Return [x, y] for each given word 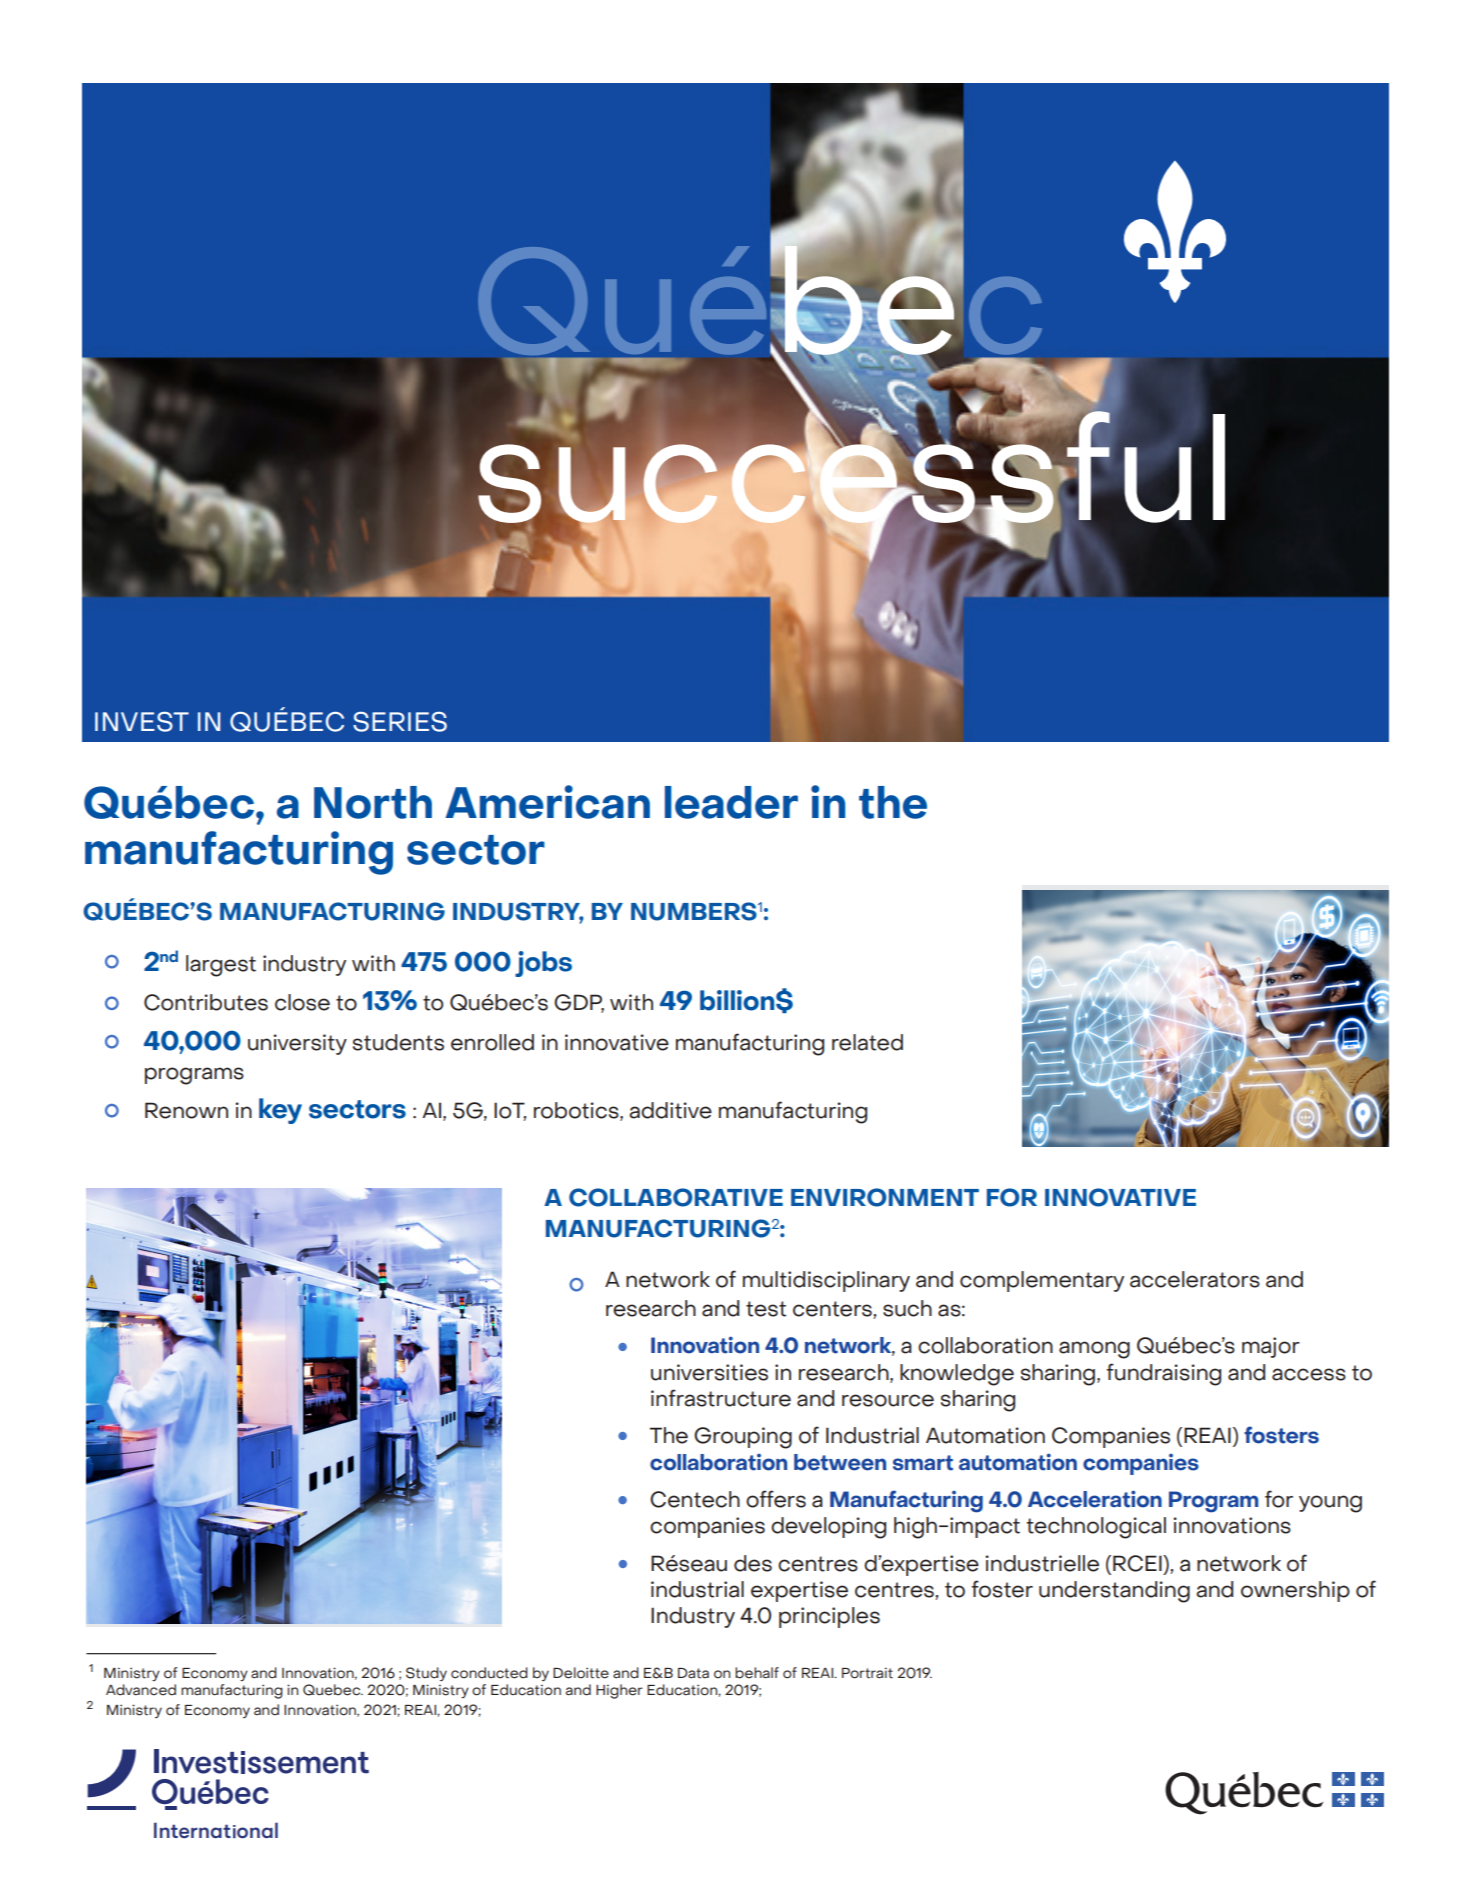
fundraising [1164, 1374]
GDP [579, 1003]
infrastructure [721, 1398]
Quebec [333, 1690]
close [302, 1002]
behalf [757, 1673]
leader [731, 802]
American [547, 802]
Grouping [743, 1438]
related [867, 1042]
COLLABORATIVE [676, 1197]
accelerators [1195, 1279]
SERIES [400, 722]
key [280, 1111]
